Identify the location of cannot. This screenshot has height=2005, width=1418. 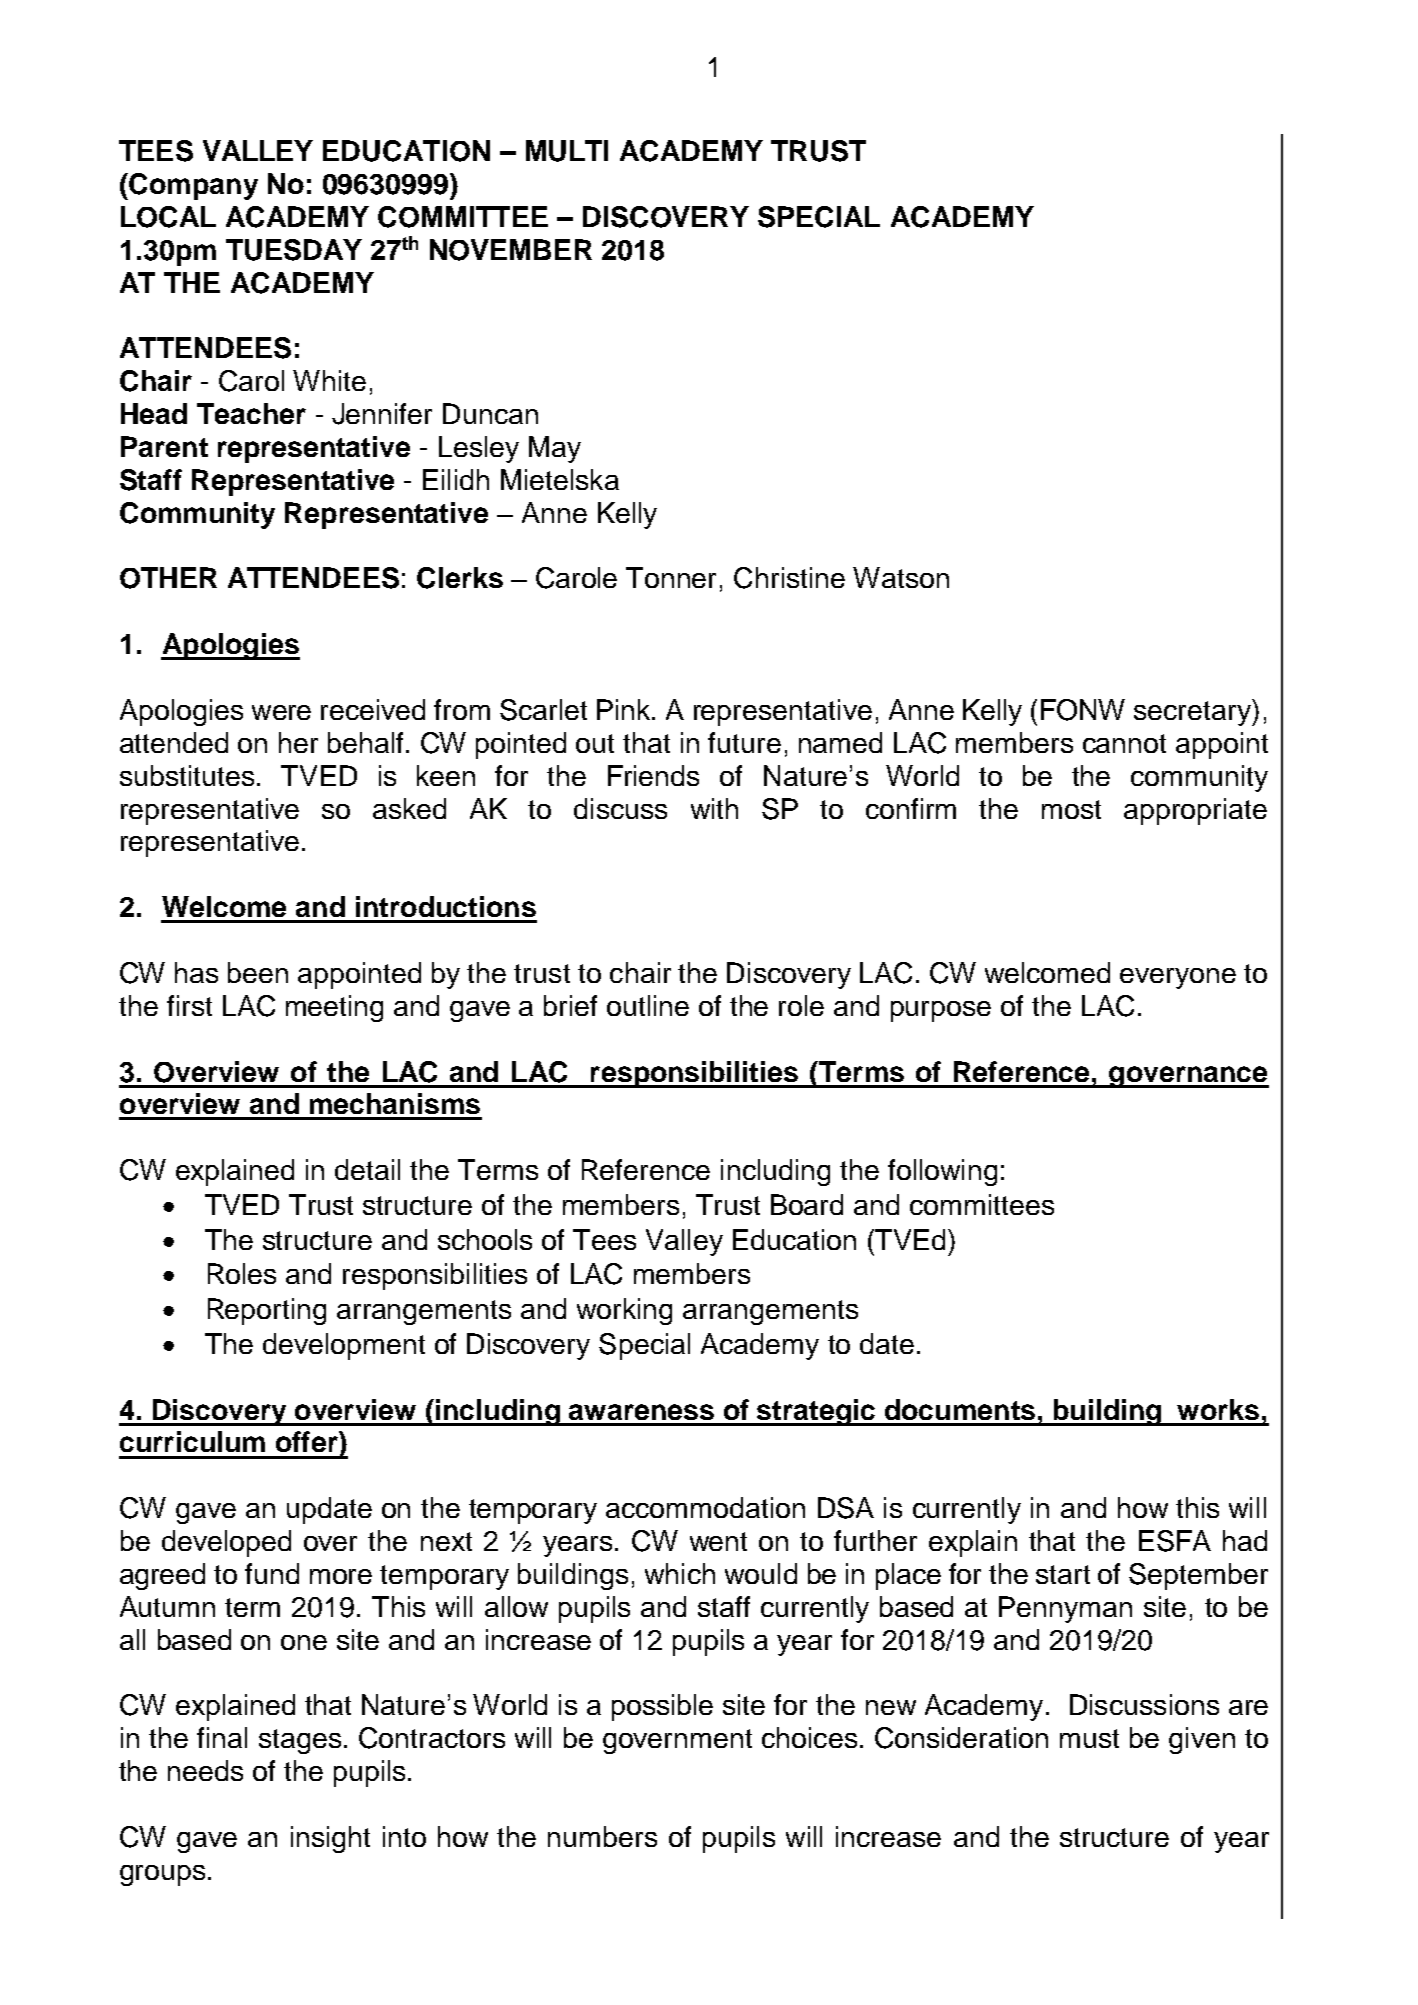
(1124, 743).
